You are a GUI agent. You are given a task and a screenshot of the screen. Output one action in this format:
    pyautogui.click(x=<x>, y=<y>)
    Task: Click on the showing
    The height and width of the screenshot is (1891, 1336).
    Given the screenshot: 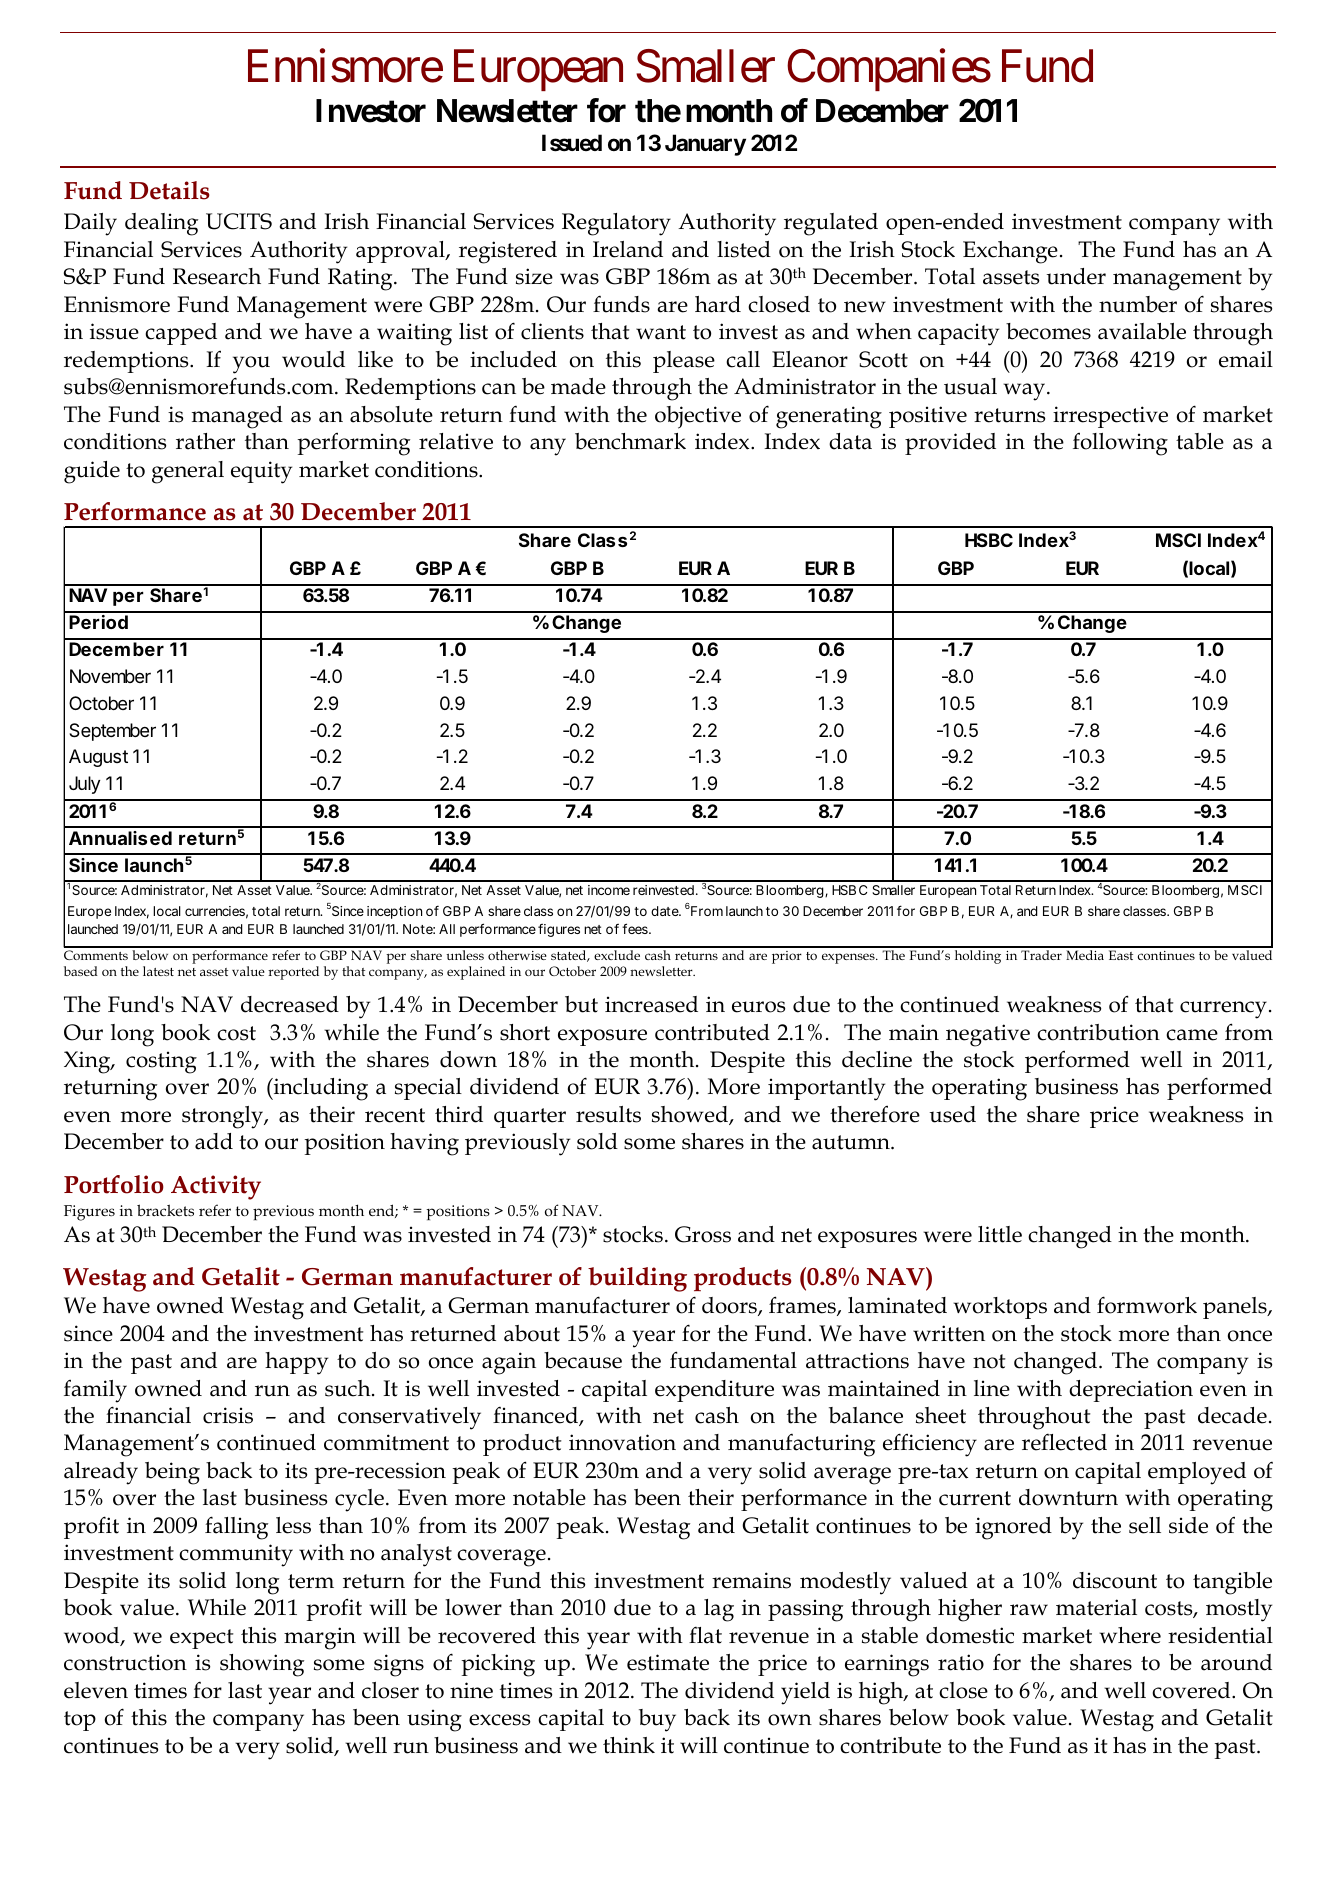 What is the action you would take?
    pyautogui.click(x=262, y=1665)
